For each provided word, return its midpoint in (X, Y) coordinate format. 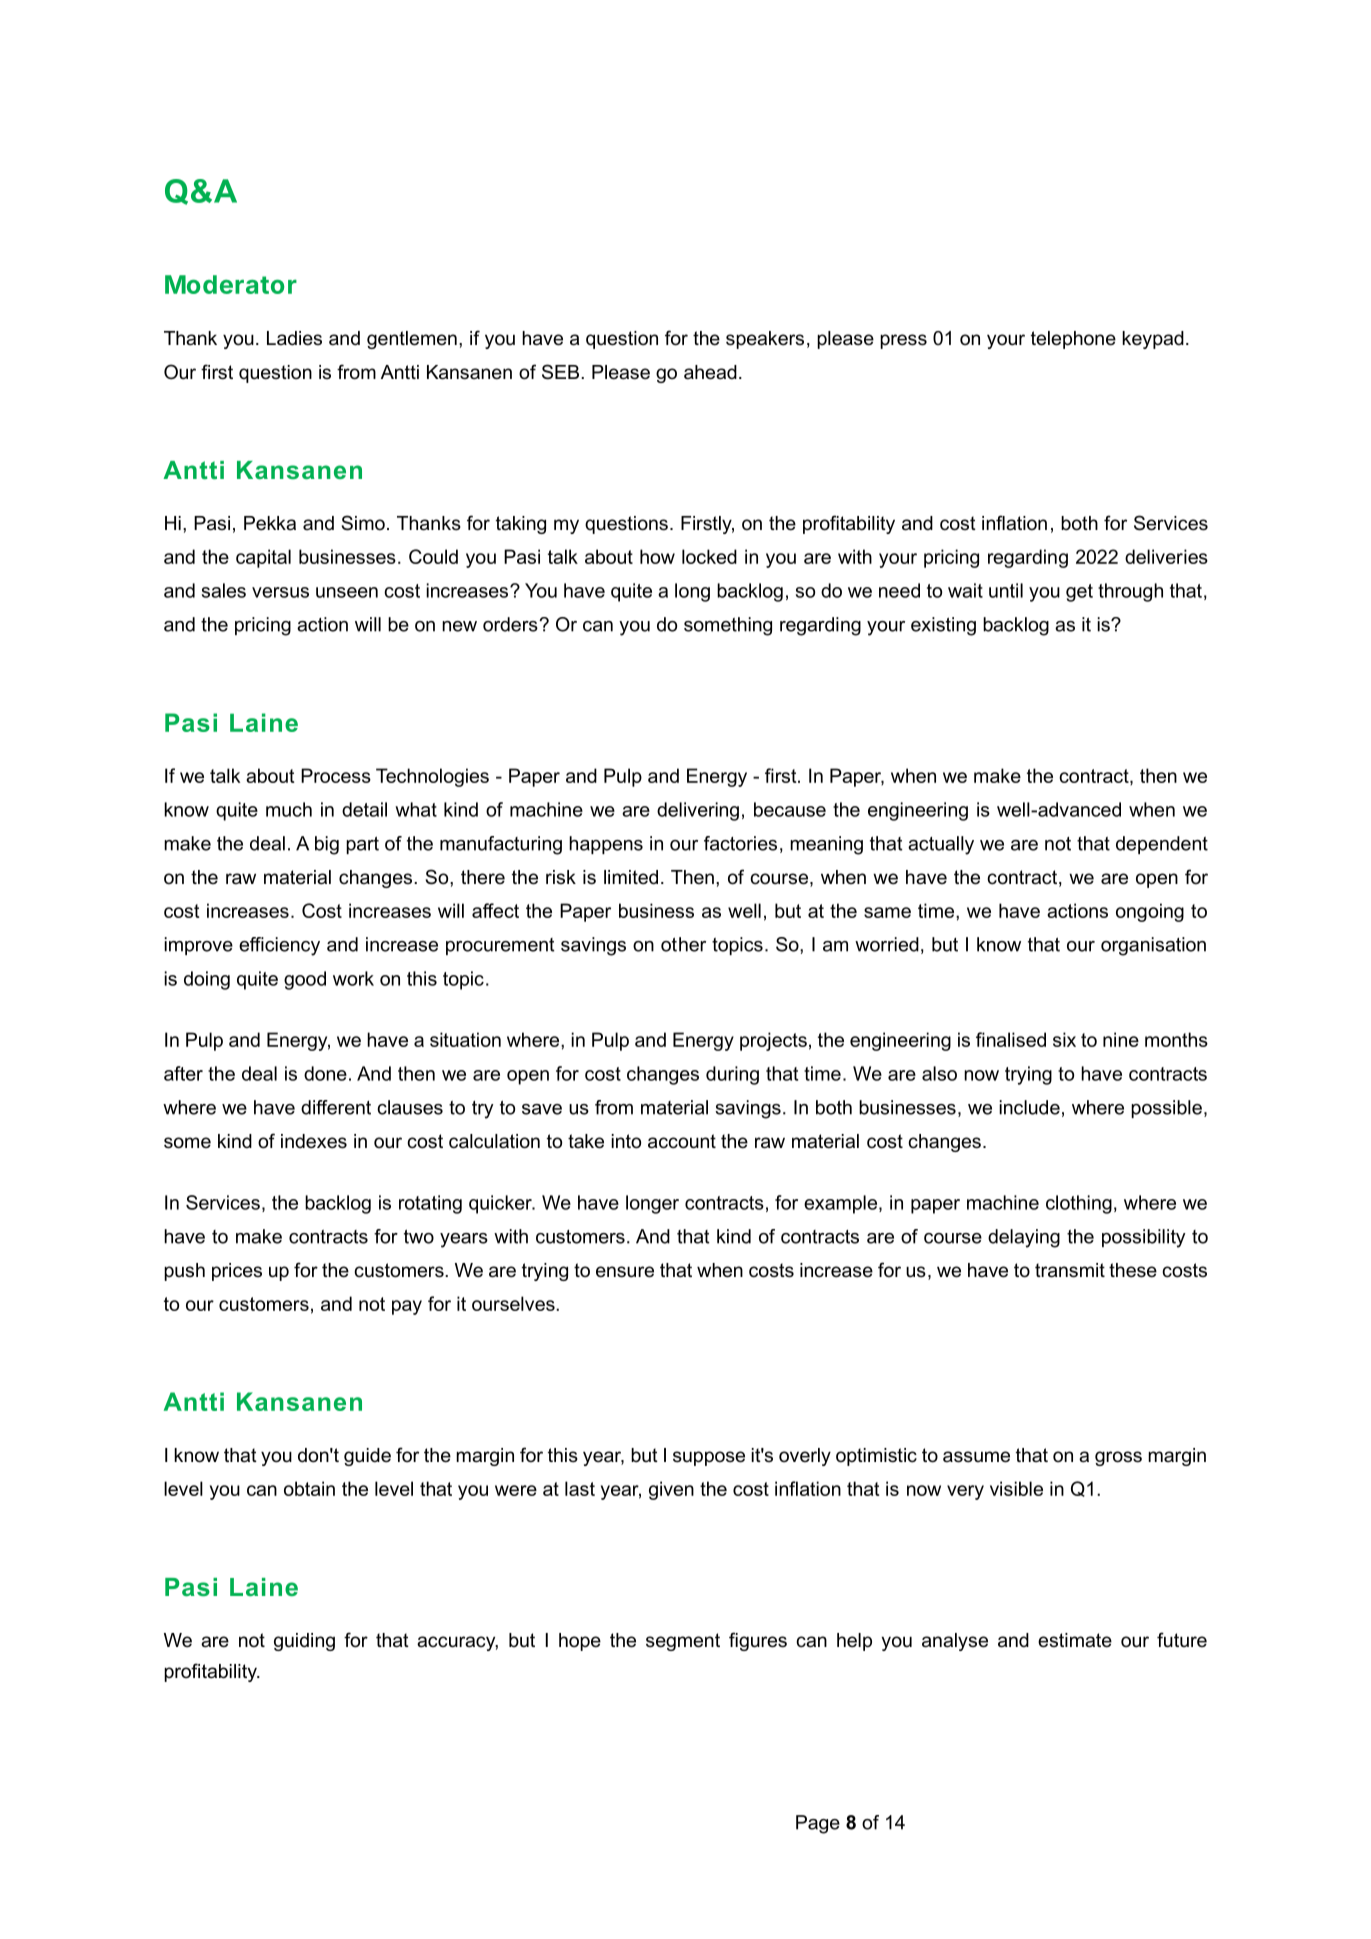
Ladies (294, 338)
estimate (1075, 1640)
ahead (710, 372)
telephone (1073, 340)
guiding (304, 1642)
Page (818, 1824)
